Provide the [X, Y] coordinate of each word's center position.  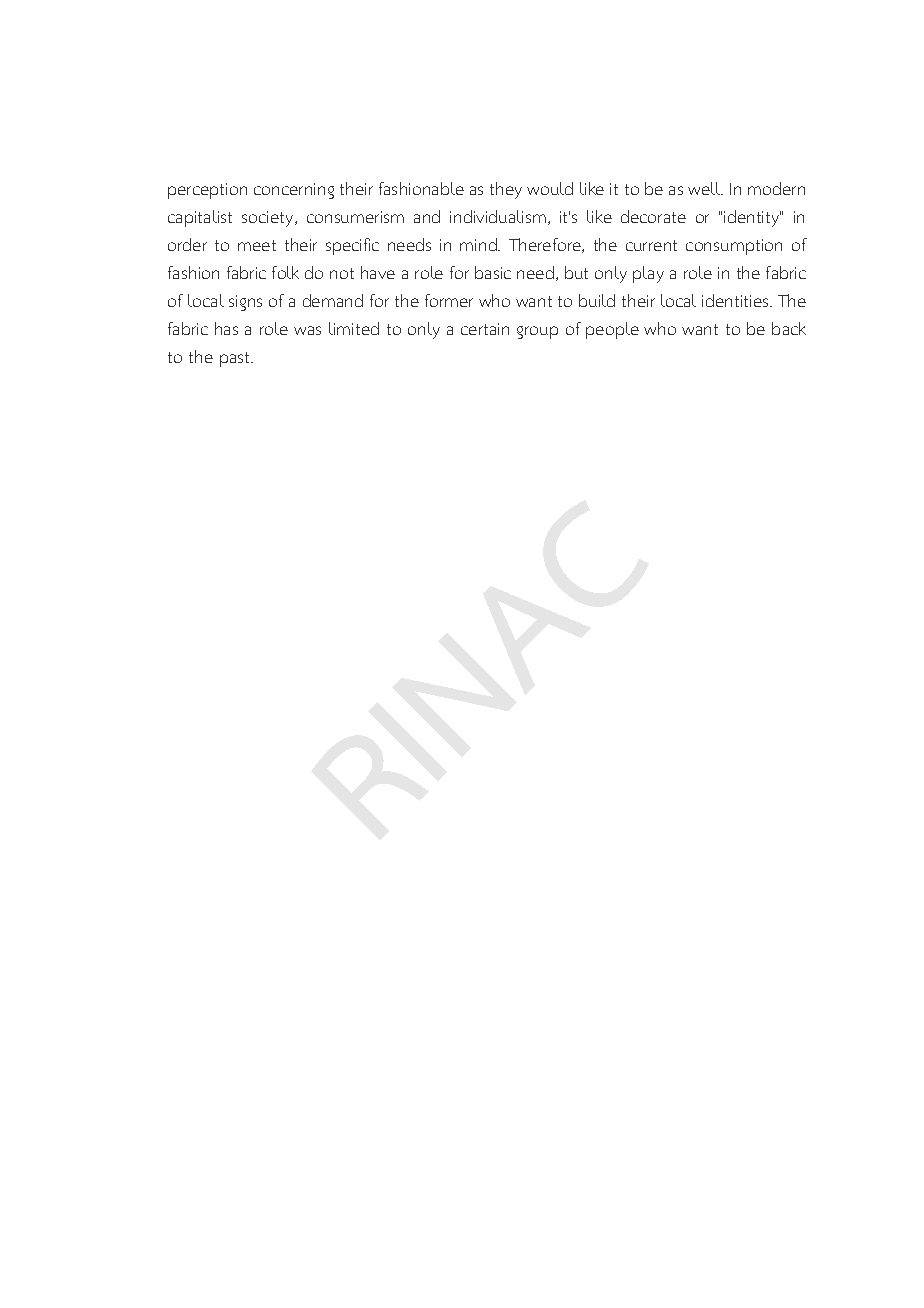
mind [479, 244]
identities [736, 300]
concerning [294, 191]
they [506, 190]
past [236, 359]
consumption [734, 247]
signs [245, 303]
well [705, 188]
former [449, 300]
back [789, 328]
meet [257, 245]
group [537, 332]
